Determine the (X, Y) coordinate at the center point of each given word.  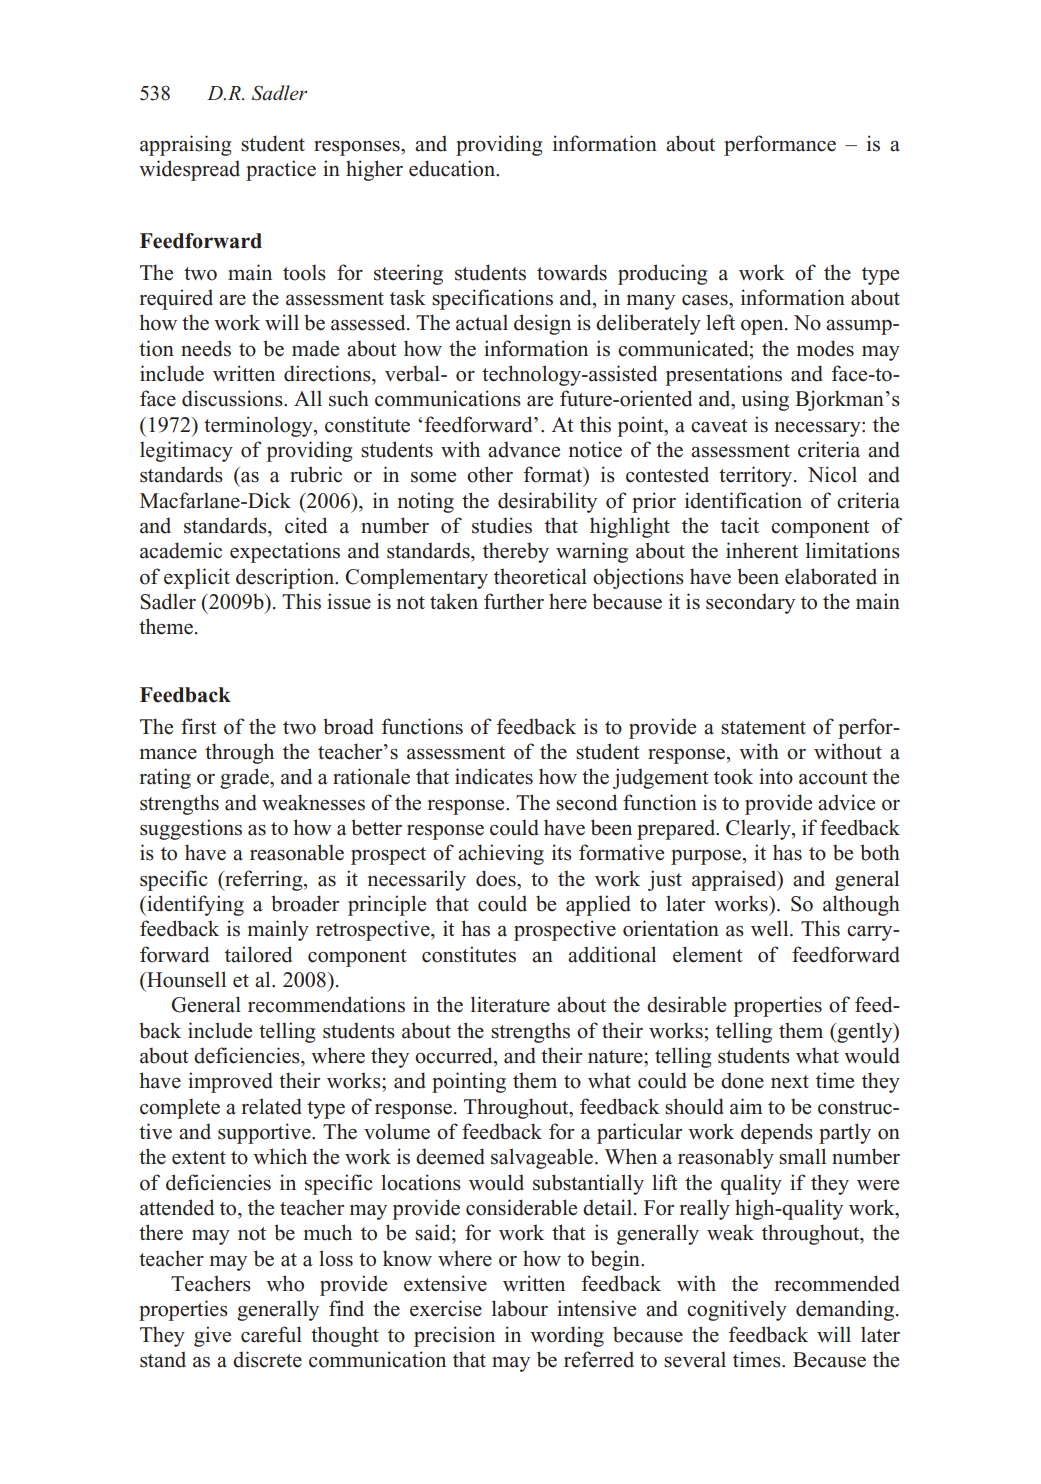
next (790, 1082)
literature (510, 1004)
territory (757, 476)
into (776, 776)
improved (230, 1082)
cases (706, 300)
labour (520, 1308)
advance (524, 449)
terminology (259, 426)
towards (572, 272)
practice (281, 170)
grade (245, 778)
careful (271, 1334)
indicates (494, 776)
